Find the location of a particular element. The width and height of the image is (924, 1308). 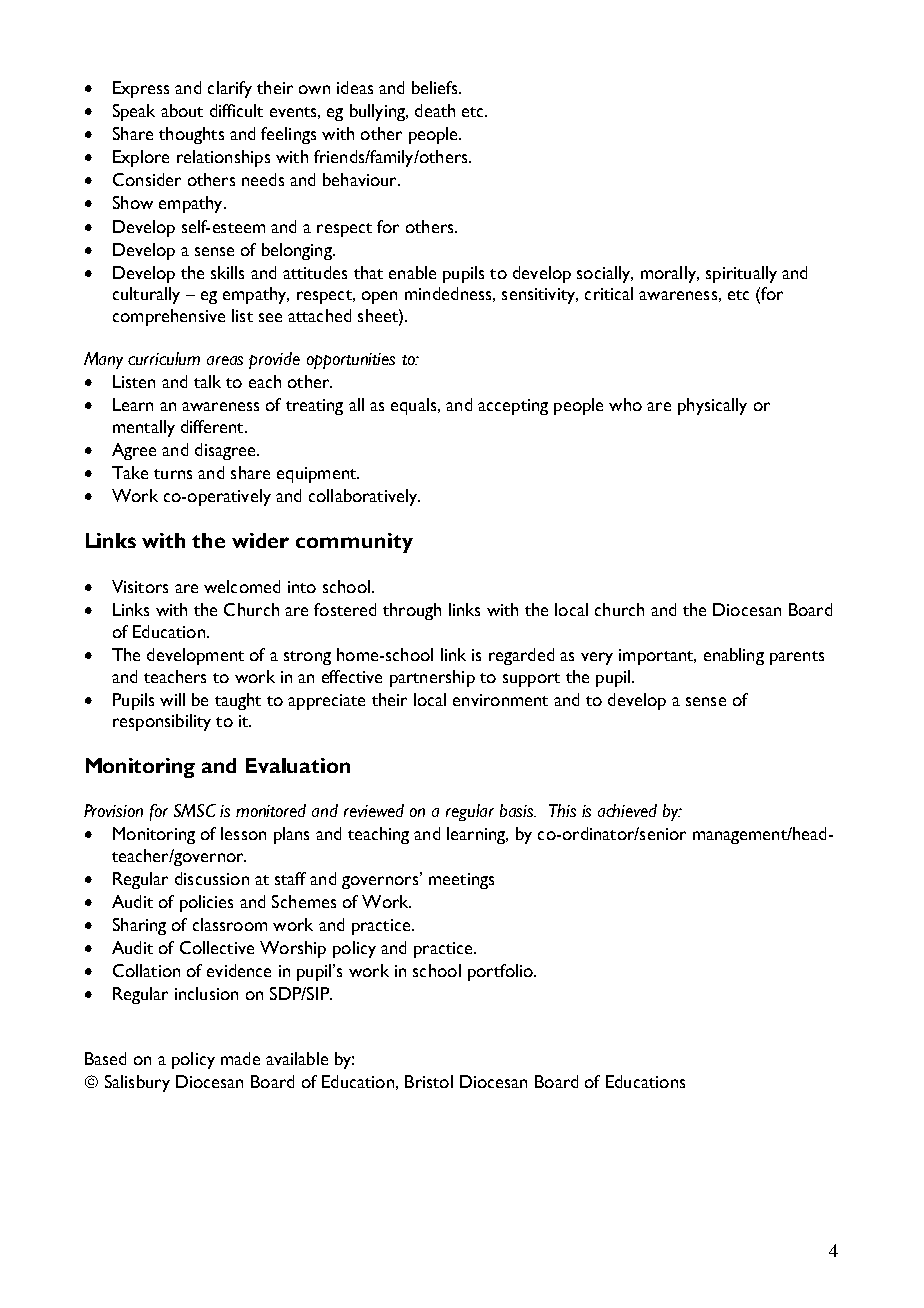

made is located at coordinates (240, 1058).
